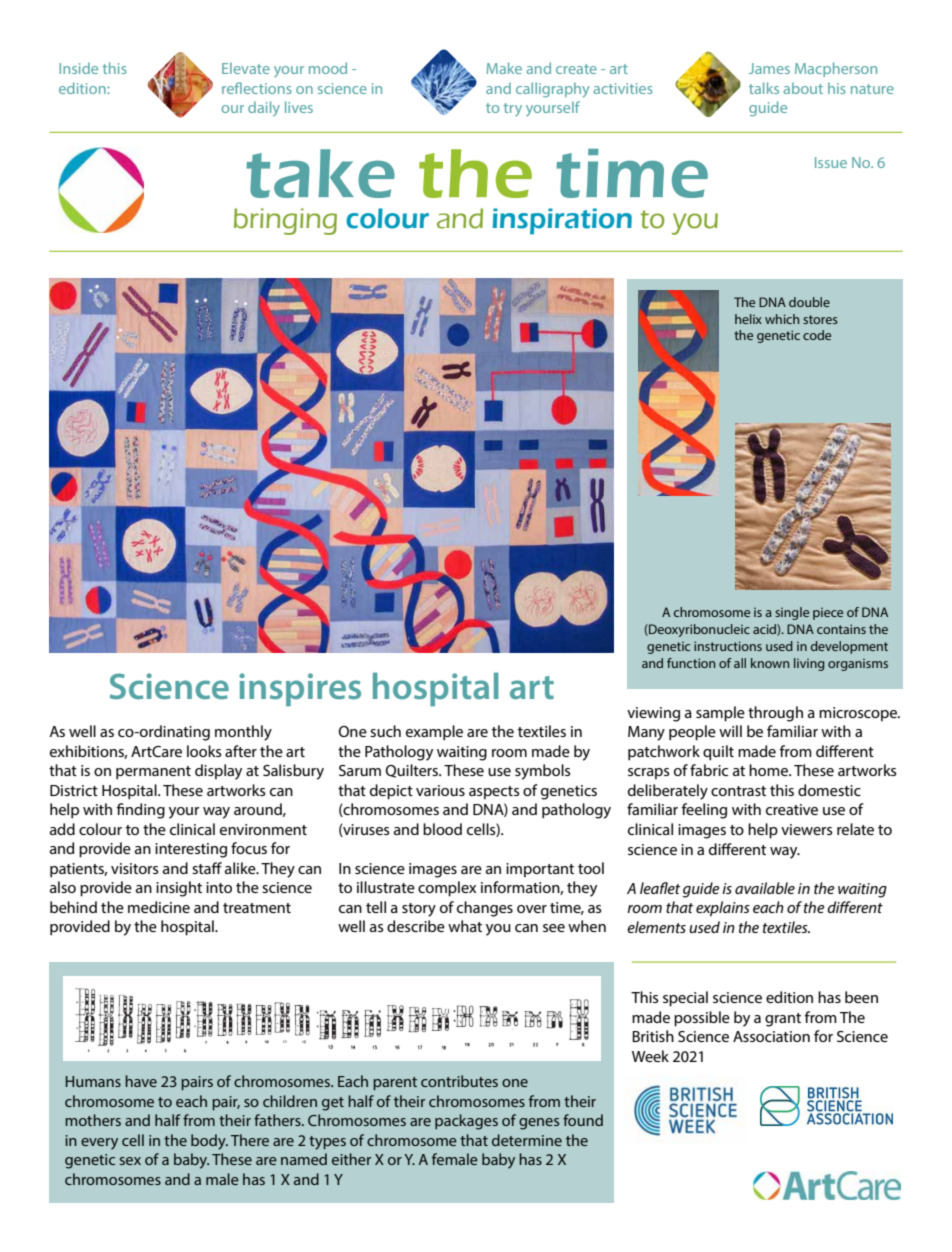 Image resolution: width=952 pixels, height=1252 pixels. What do you see at coordinates (513, 109) in the page?
I see `try` at bounding box center [513, 109].
